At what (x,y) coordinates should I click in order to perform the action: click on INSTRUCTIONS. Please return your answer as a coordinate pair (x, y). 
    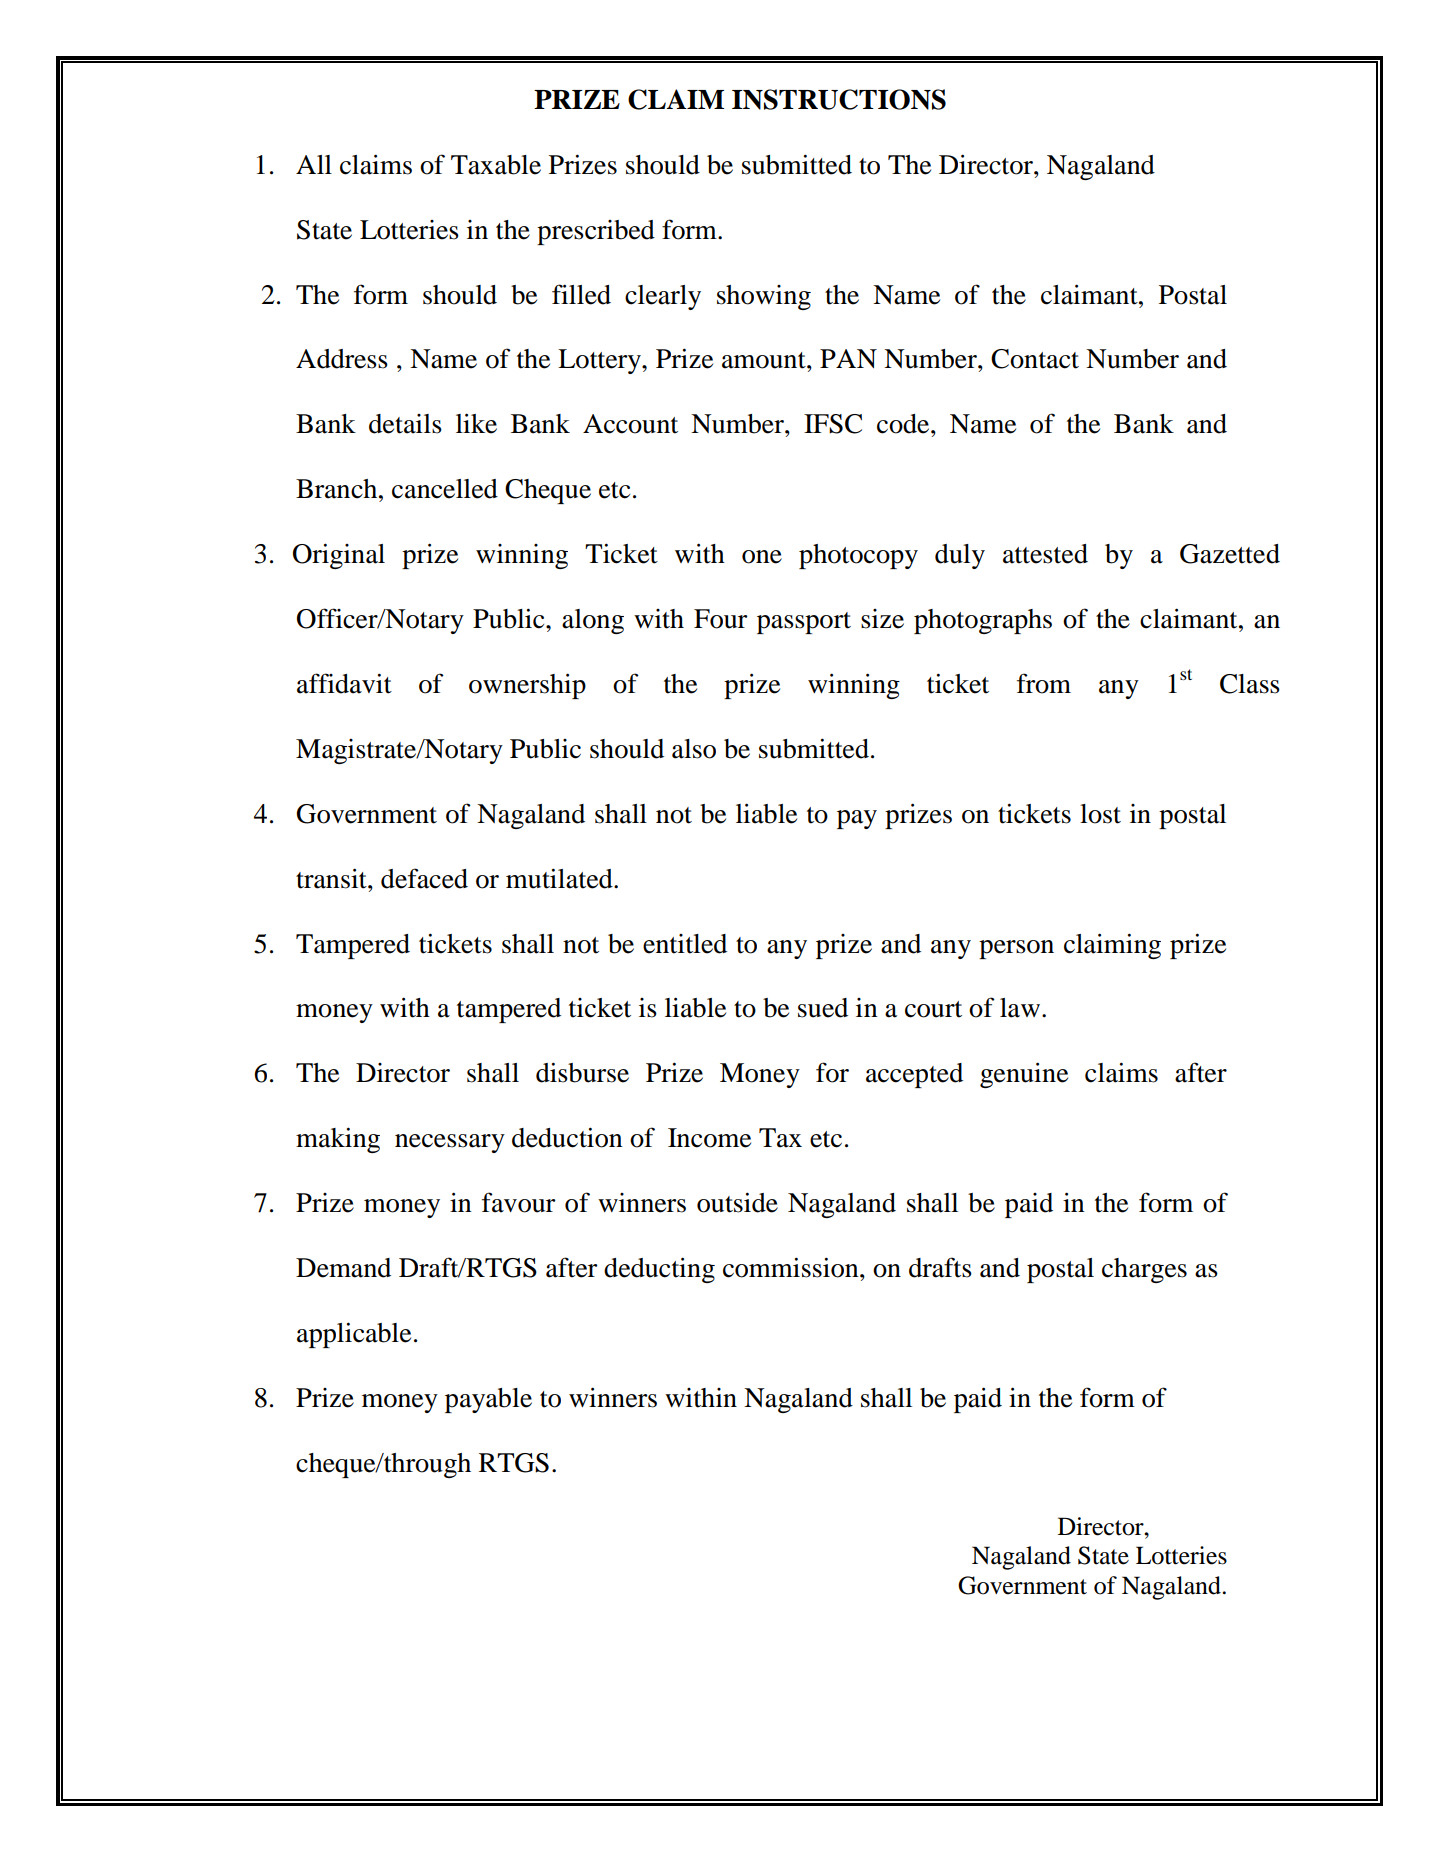
    Looking at the image, I should click on (839, 99).
